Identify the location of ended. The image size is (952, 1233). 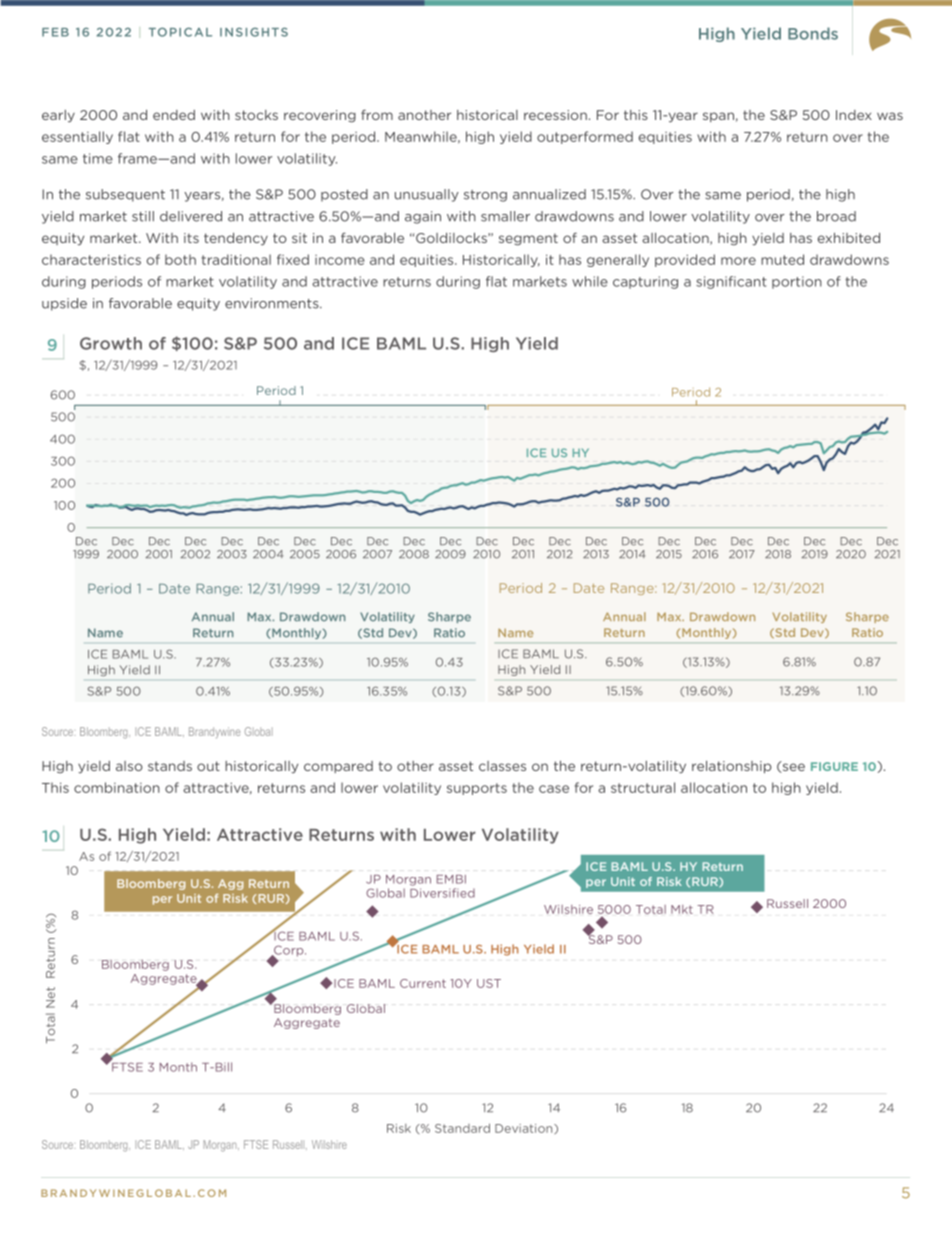
(174, 115).
